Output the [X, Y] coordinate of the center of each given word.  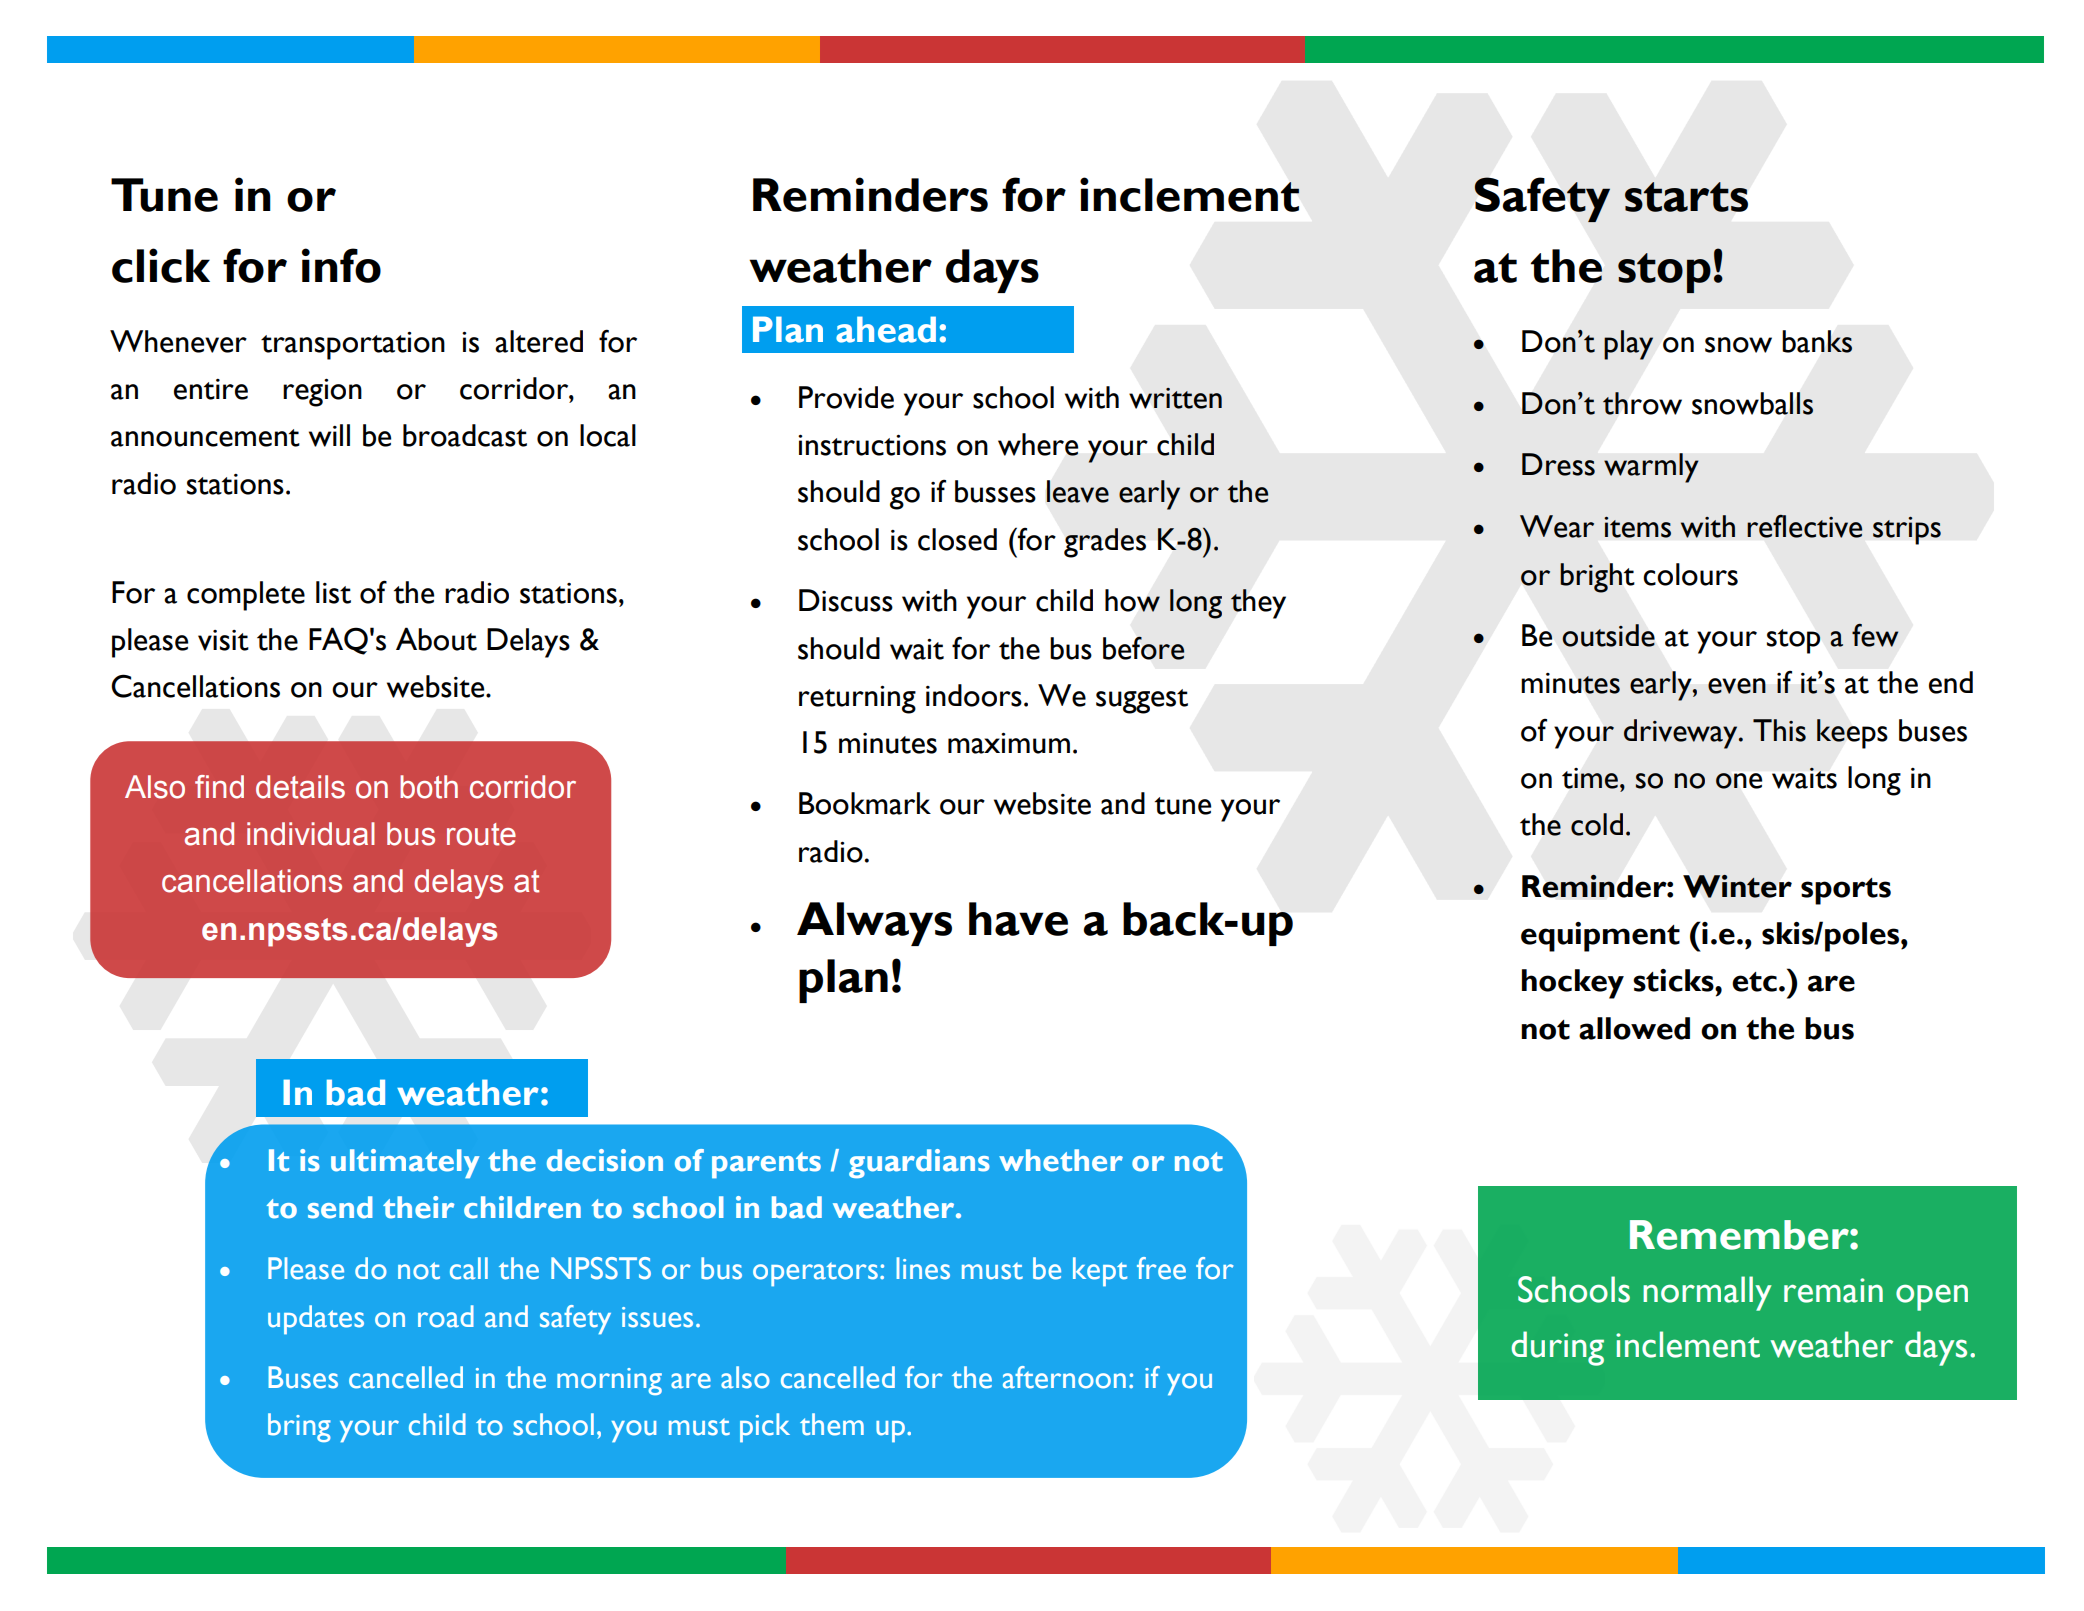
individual [311, 834]
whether [1061, 1160]
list [333, 592]
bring [299, 1427]
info [341, 265]
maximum [1009, 743]
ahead [886, 329]
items [1637, 527]
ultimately [405, 1163]
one [1739, 781]
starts [1686, 197]
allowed [1634, 1028]
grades [1105, 543]
